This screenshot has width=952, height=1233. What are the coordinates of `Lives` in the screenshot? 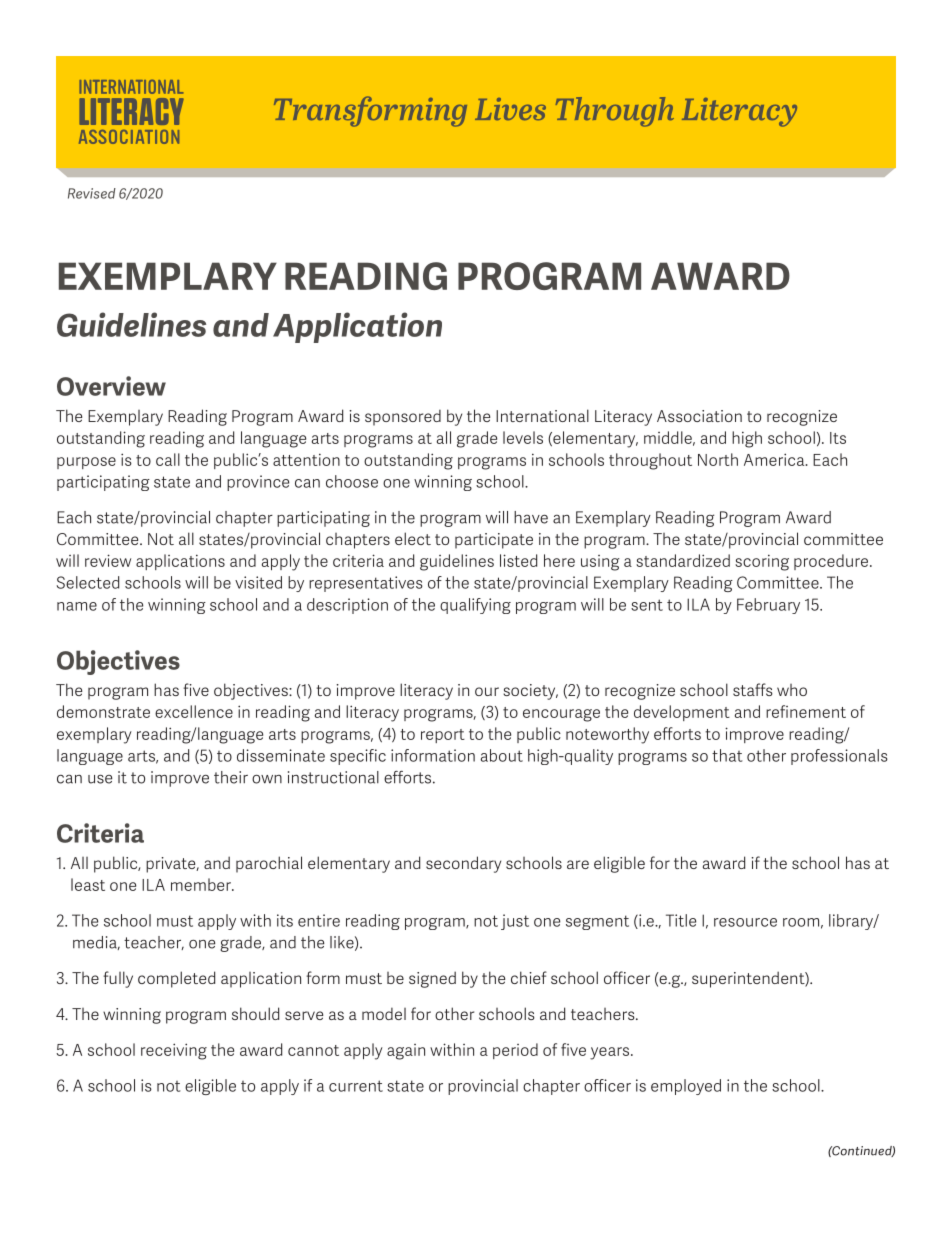 It's located at (510, 109).
